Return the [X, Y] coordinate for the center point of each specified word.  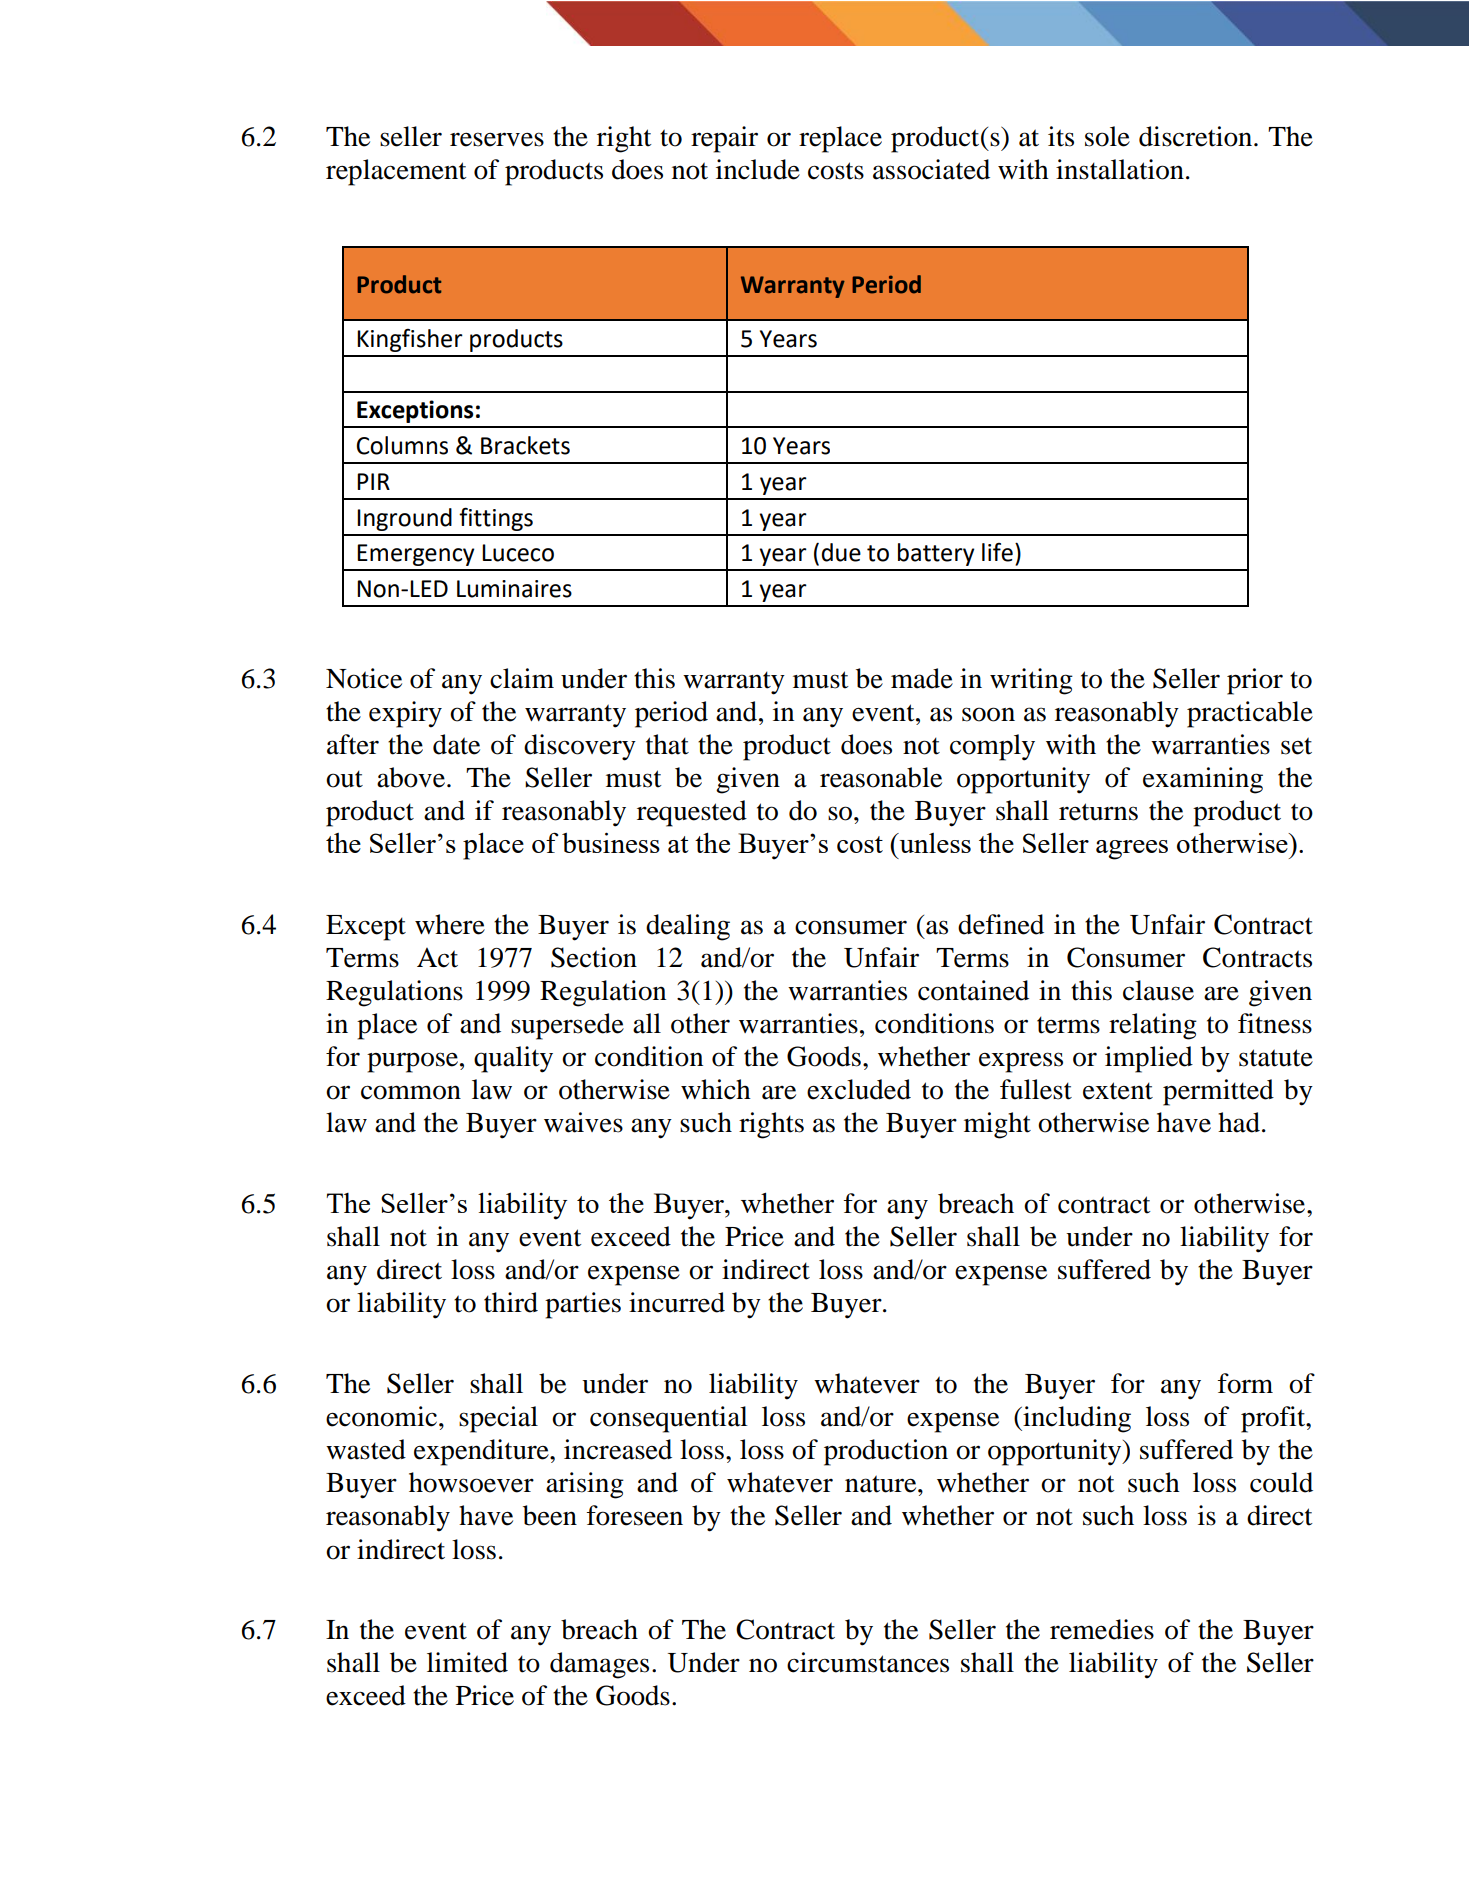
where [450, 924]
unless [934, 843]
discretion [1197, 136]
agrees [1132, 850]
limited [467, 1662]
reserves [497, 139]
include [758, 169]
